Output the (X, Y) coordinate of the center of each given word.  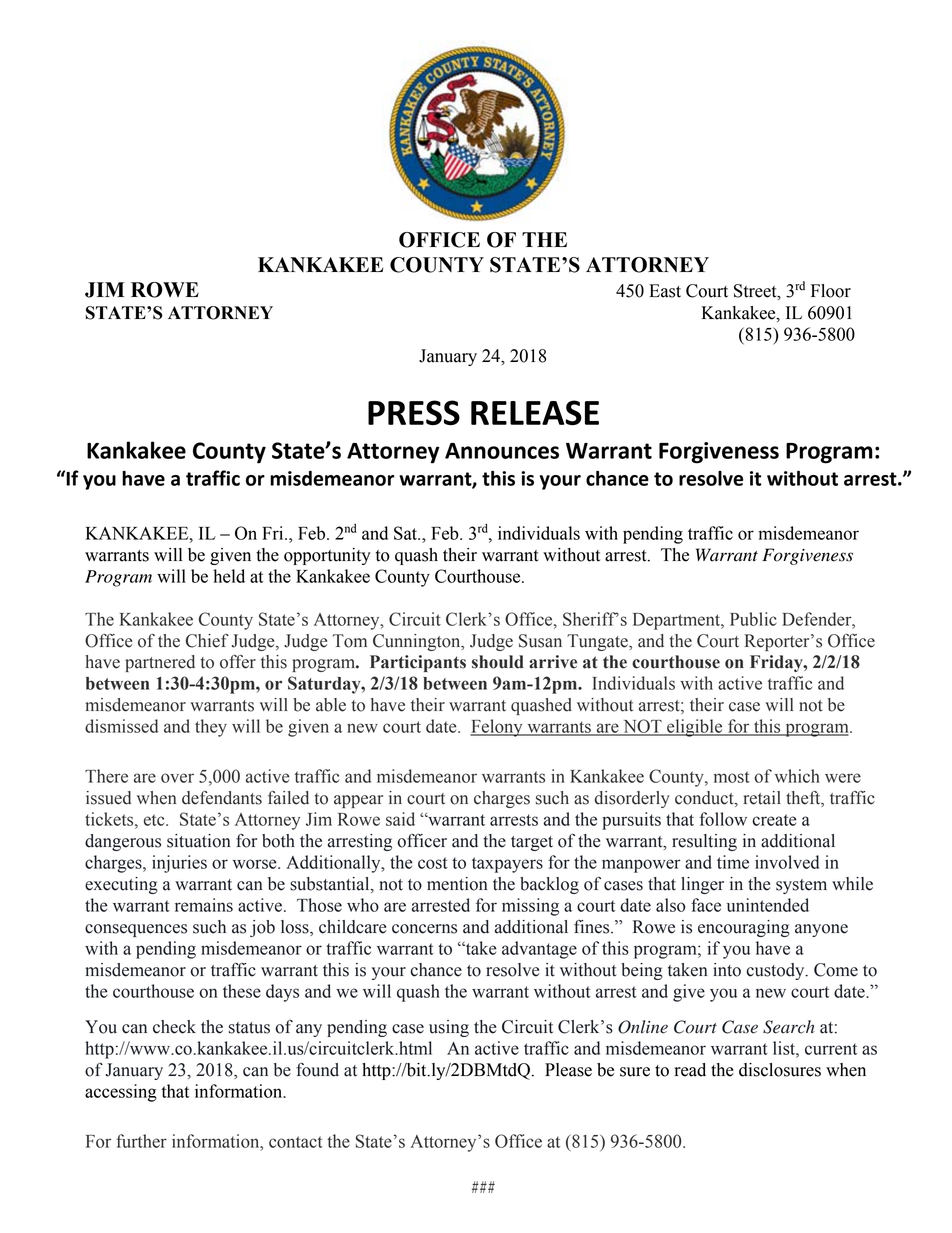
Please (568, 1070)
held (229, 576)
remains (204, 905)
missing (530, 907)
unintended (768, 905)
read (690, 1070)
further (141, 1141)
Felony (497, 728)
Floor (831, 291)
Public (753, 619)
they (211, 728)
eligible (695, 728)
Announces (502, 451)
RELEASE (535, 412)
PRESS (414, 412)
